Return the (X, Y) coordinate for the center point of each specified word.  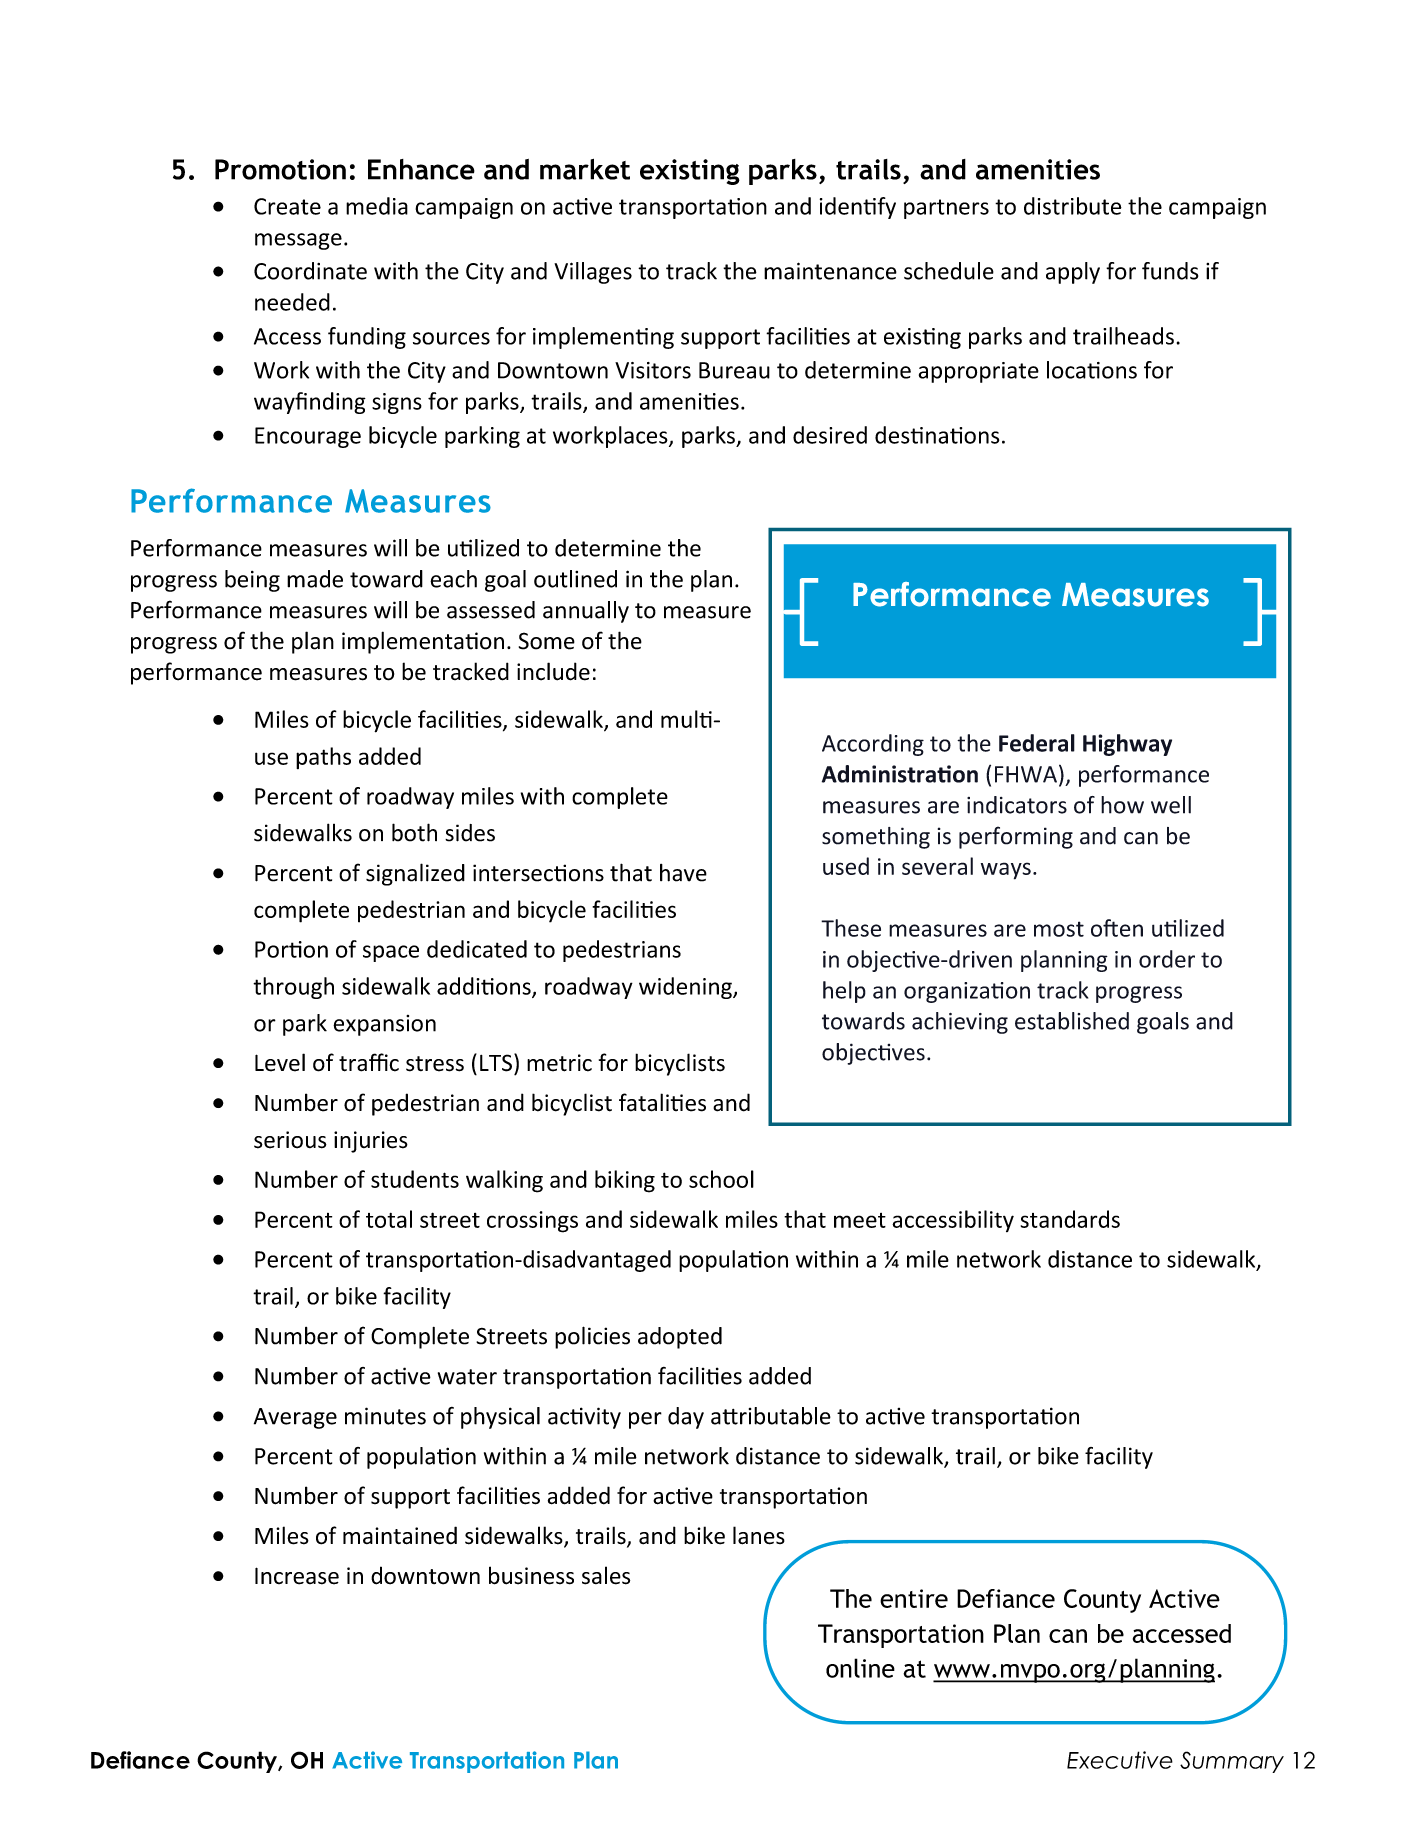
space (391, 953)
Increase (297, 1576)
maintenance (830, 271)
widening (686, 988)
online (860, 1668)
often (1117, 928)
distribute (1073, 206)
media (377, 206)
